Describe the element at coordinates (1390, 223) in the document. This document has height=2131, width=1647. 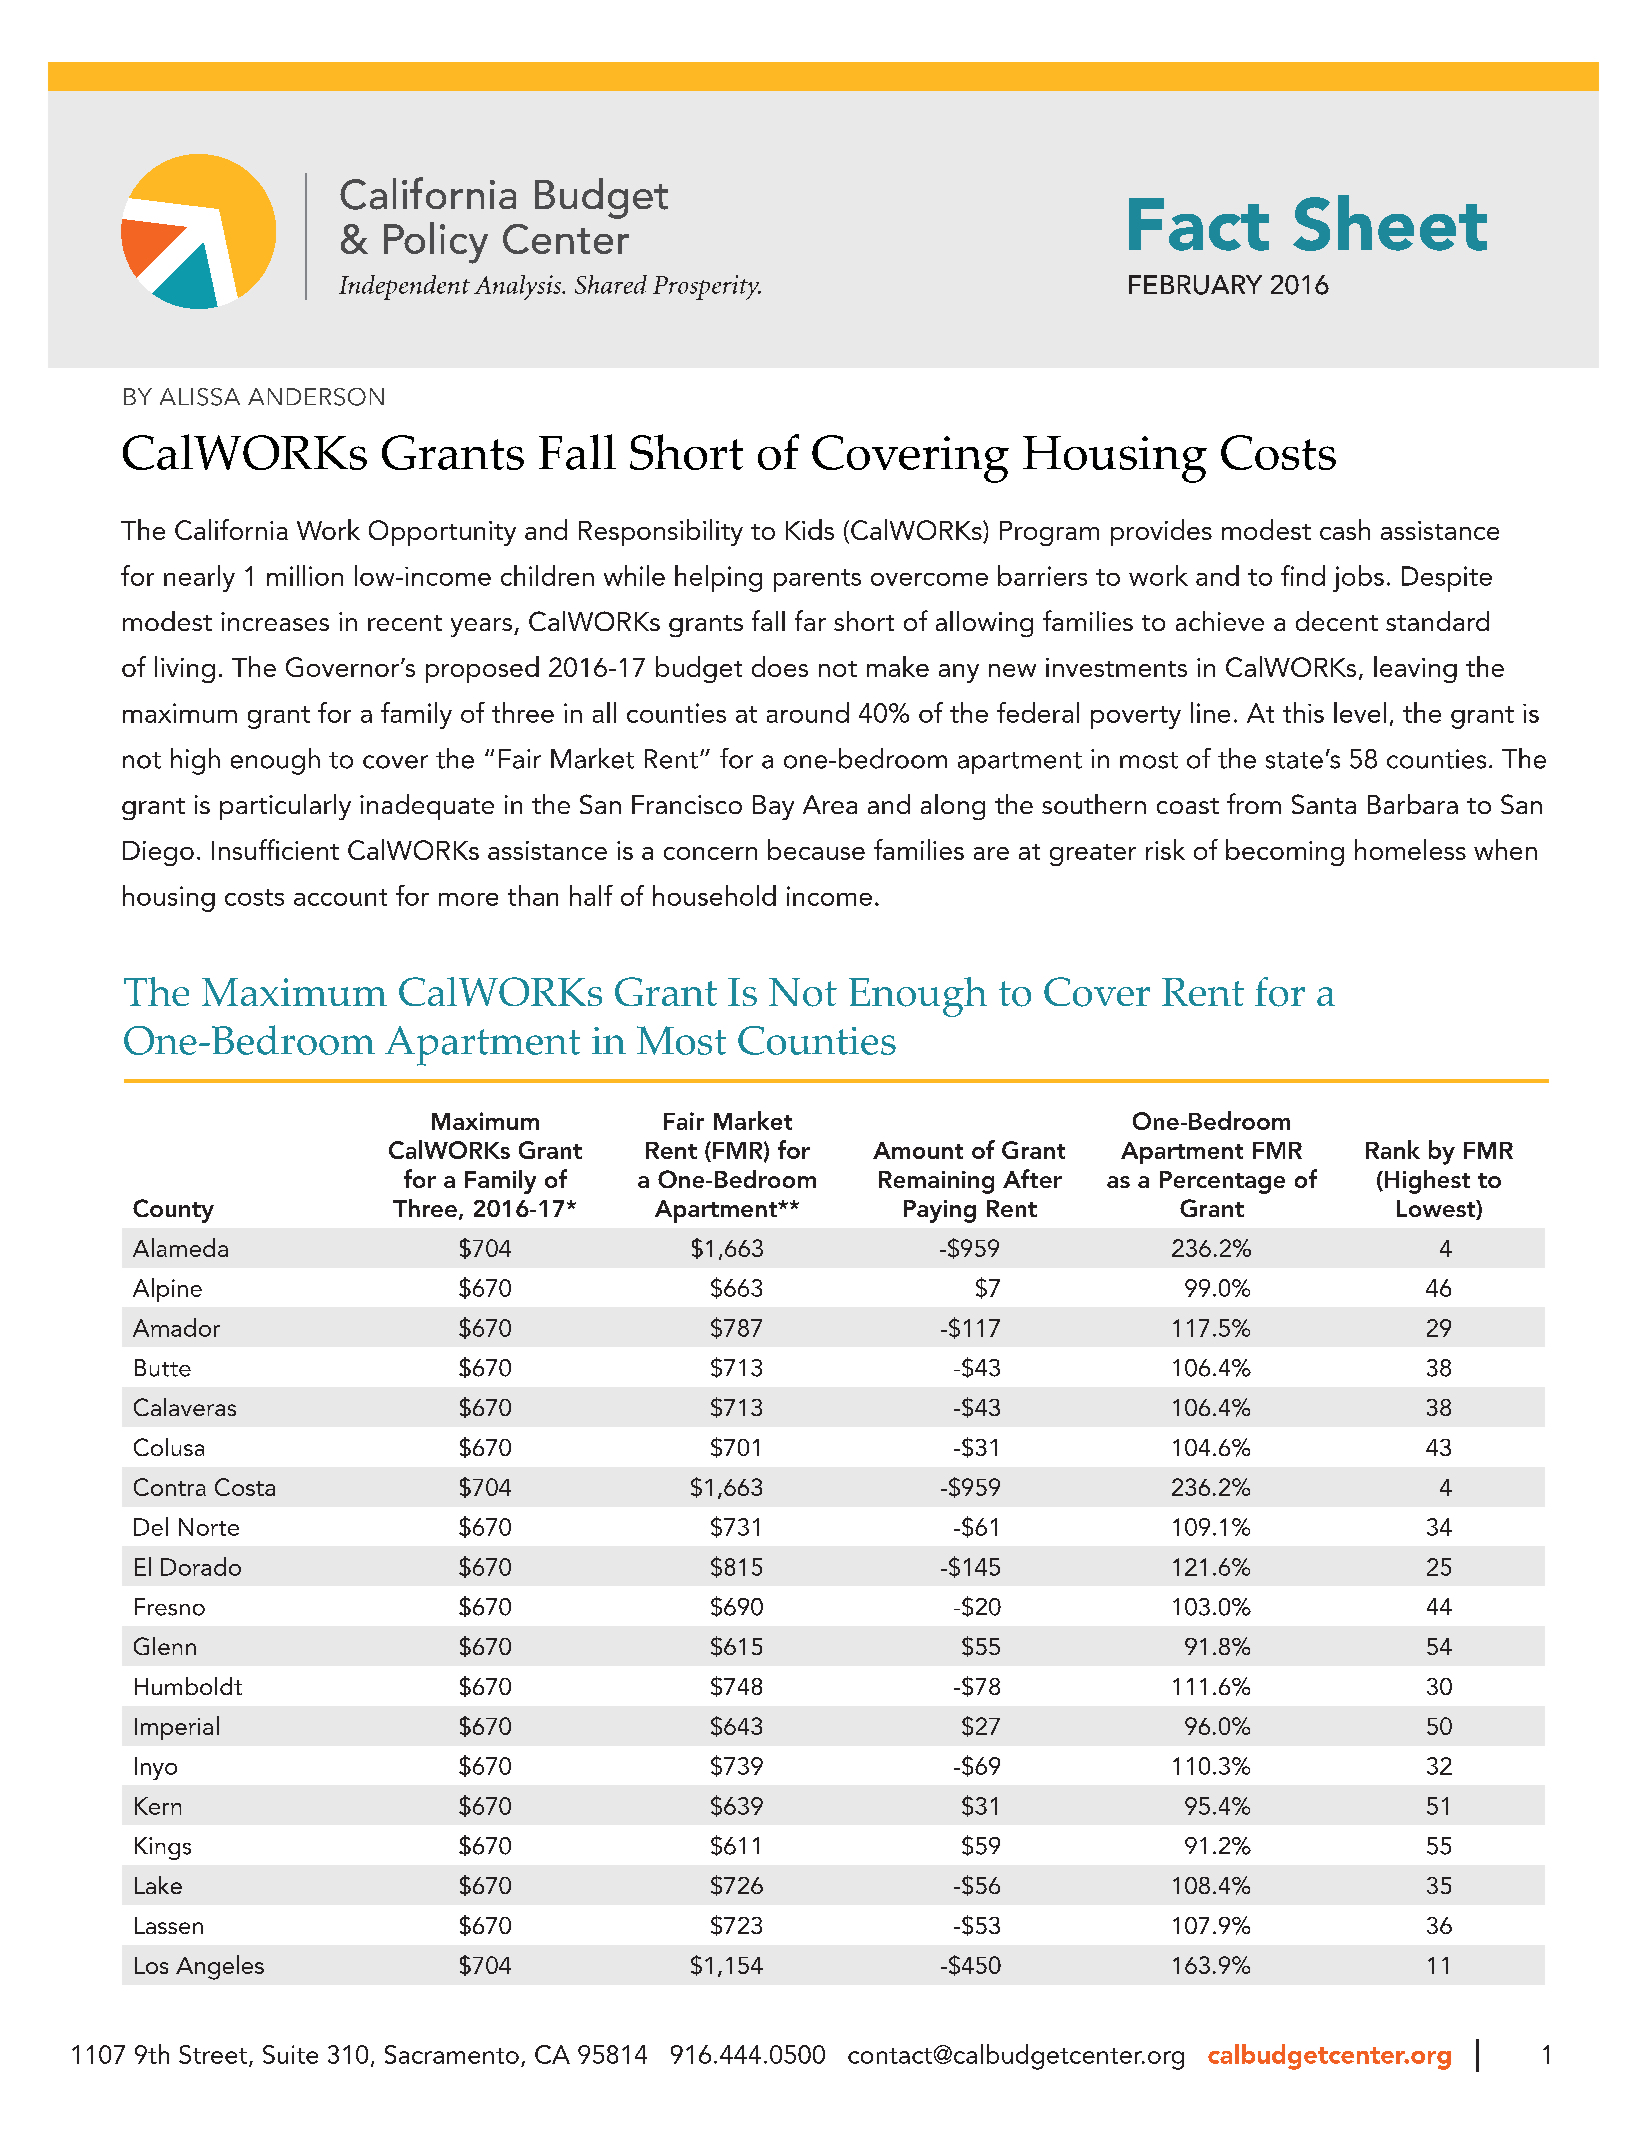
I see `Sheet` at that location.
